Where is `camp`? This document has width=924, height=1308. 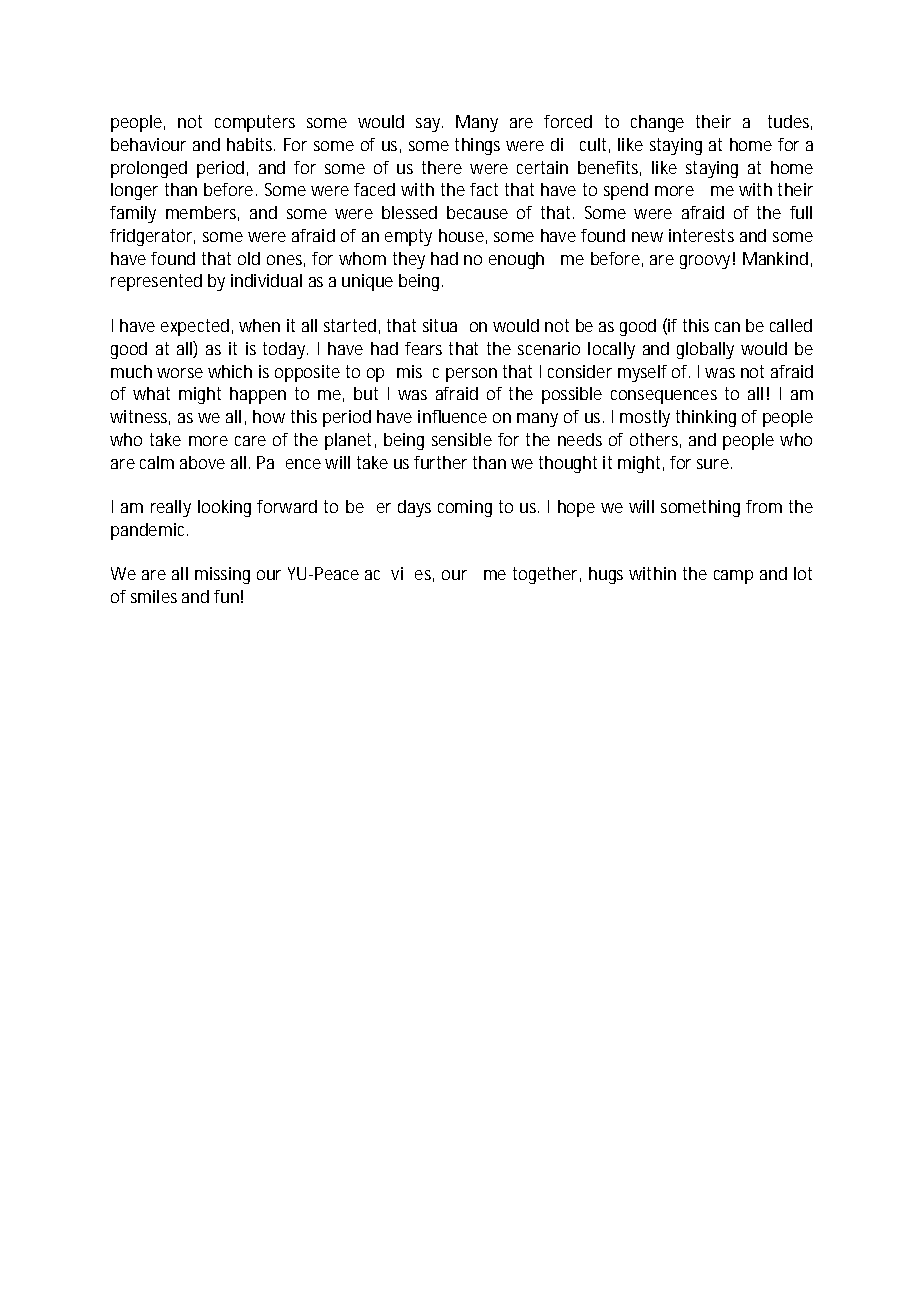
camp is located at coordinates (733, 577).
